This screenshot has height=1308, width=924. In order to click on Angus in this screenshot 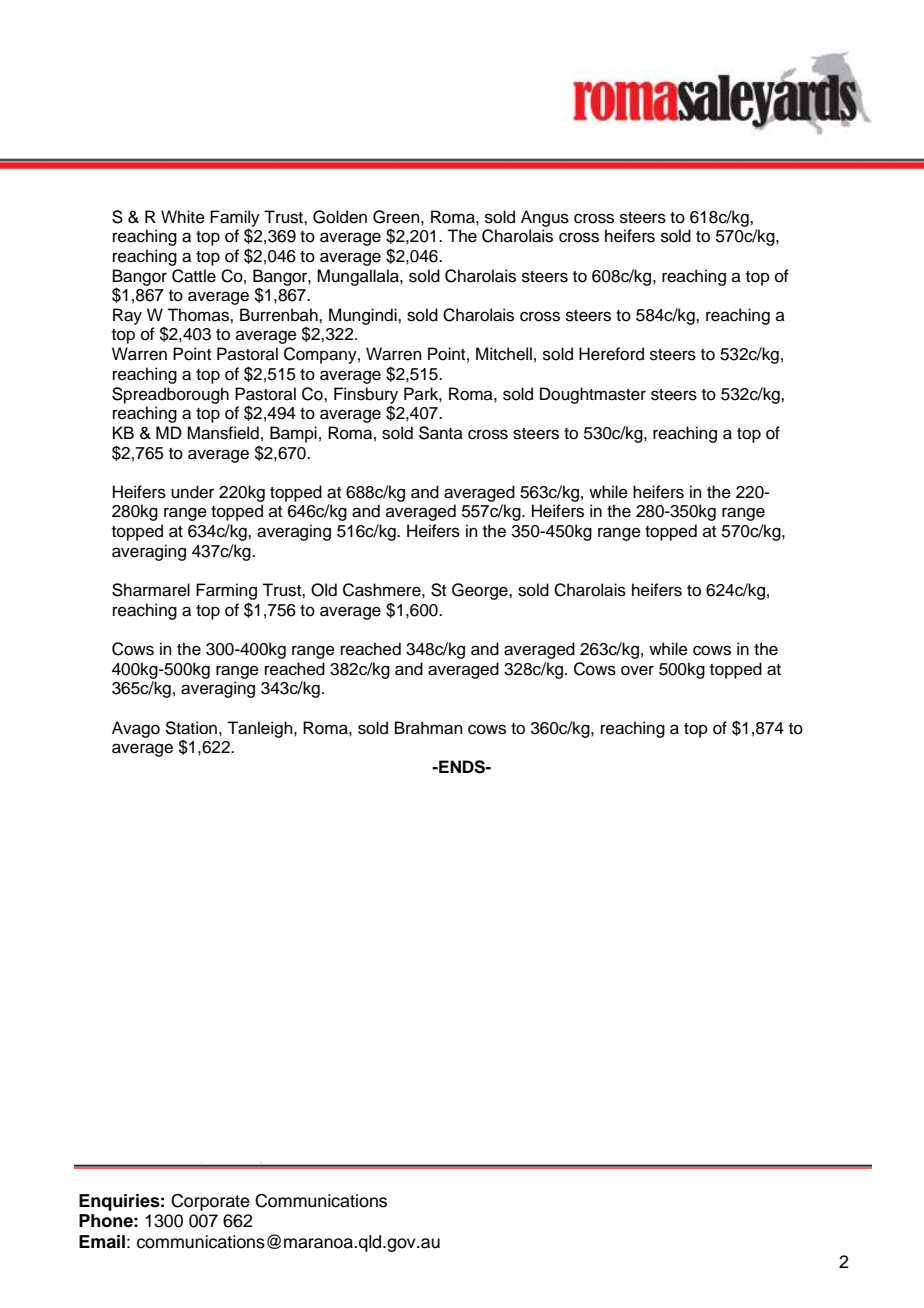, I will do `click(545, 218)`.
